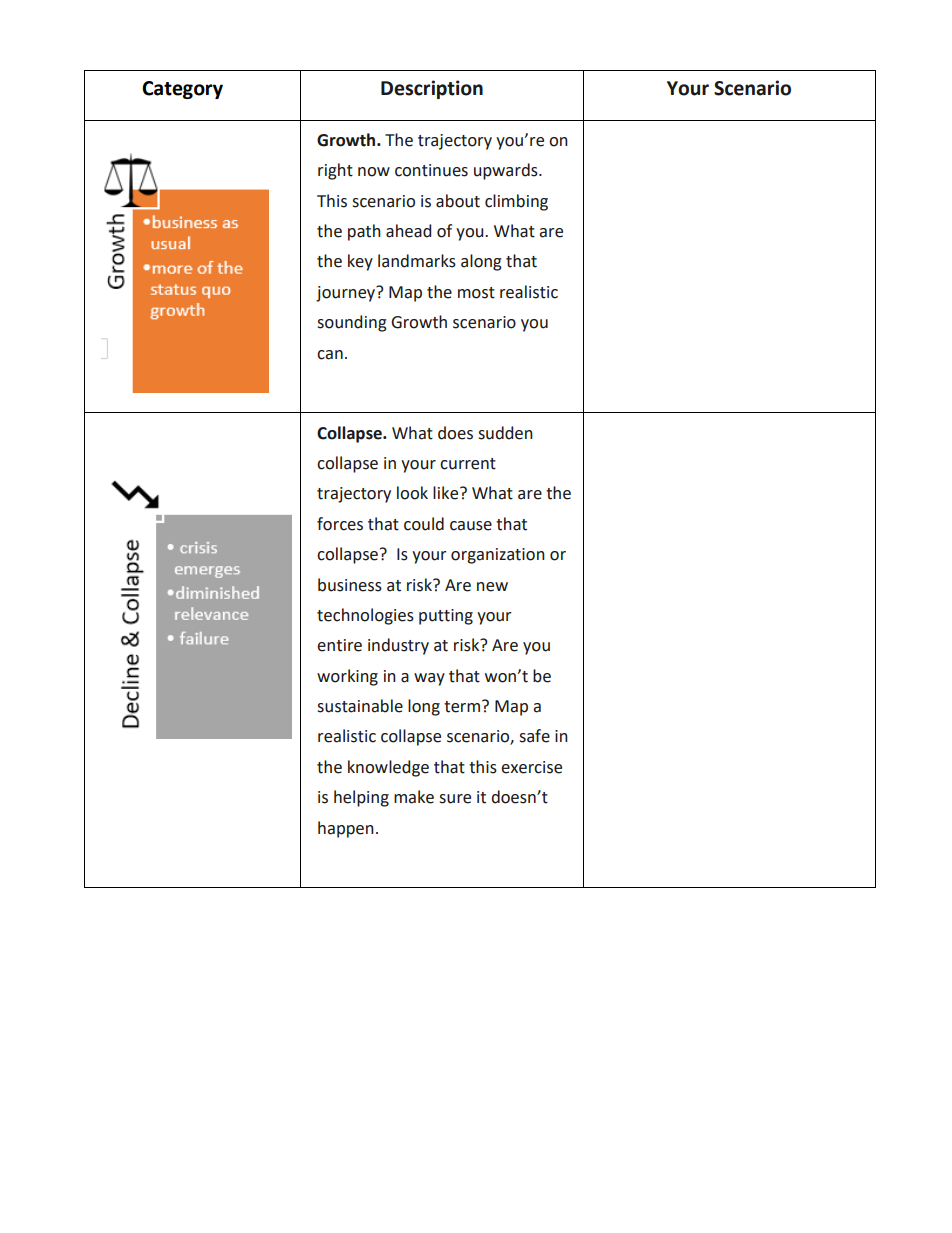 The height and width of the image is (1233, 952). What do you see at coordinates (350, 585) in the image?
I see `business` at bounding box center [350, 585].
